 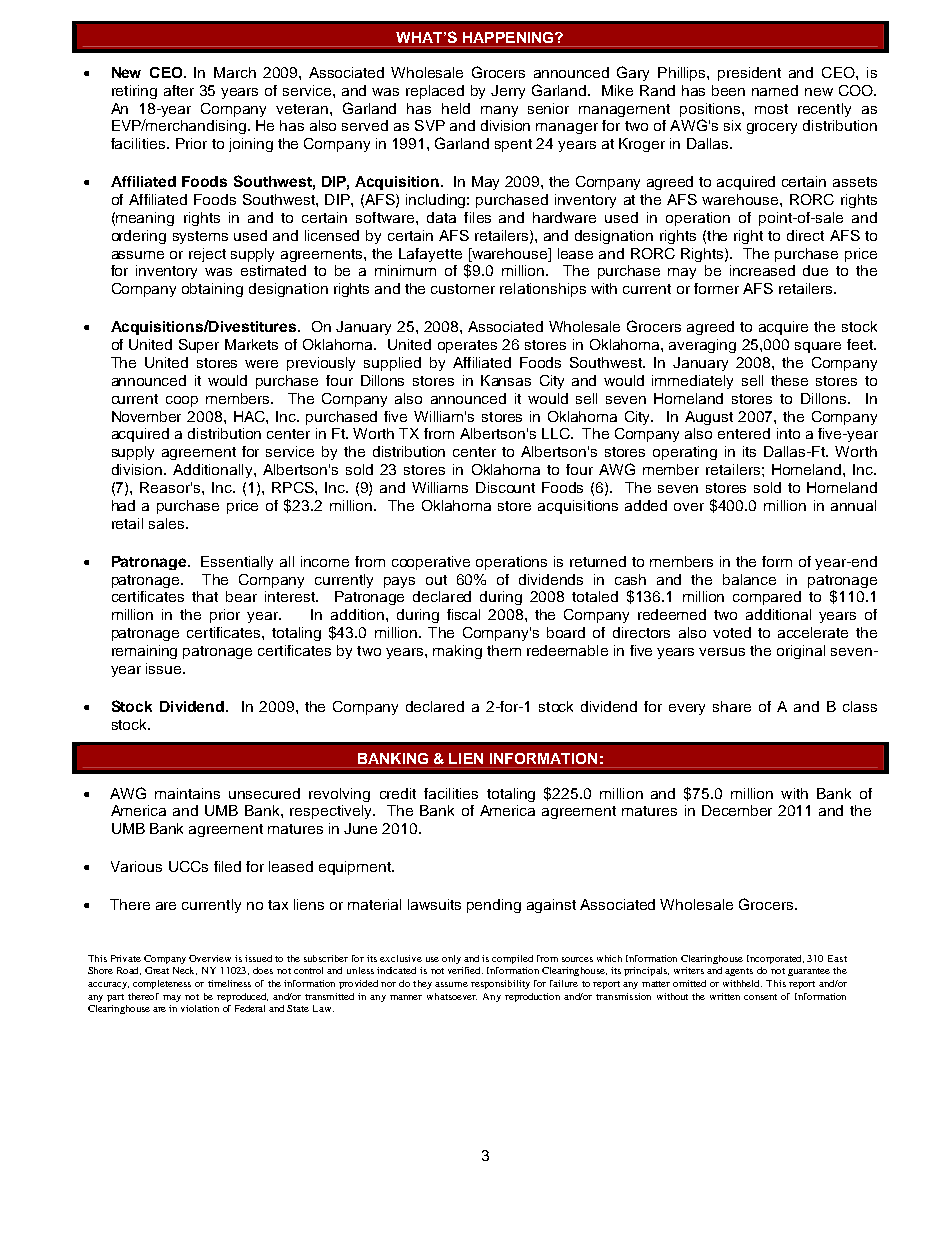 What do you see at coordinates (762, 270) in the screenshot?
I see `increased` at bounding box center [762, 270].
